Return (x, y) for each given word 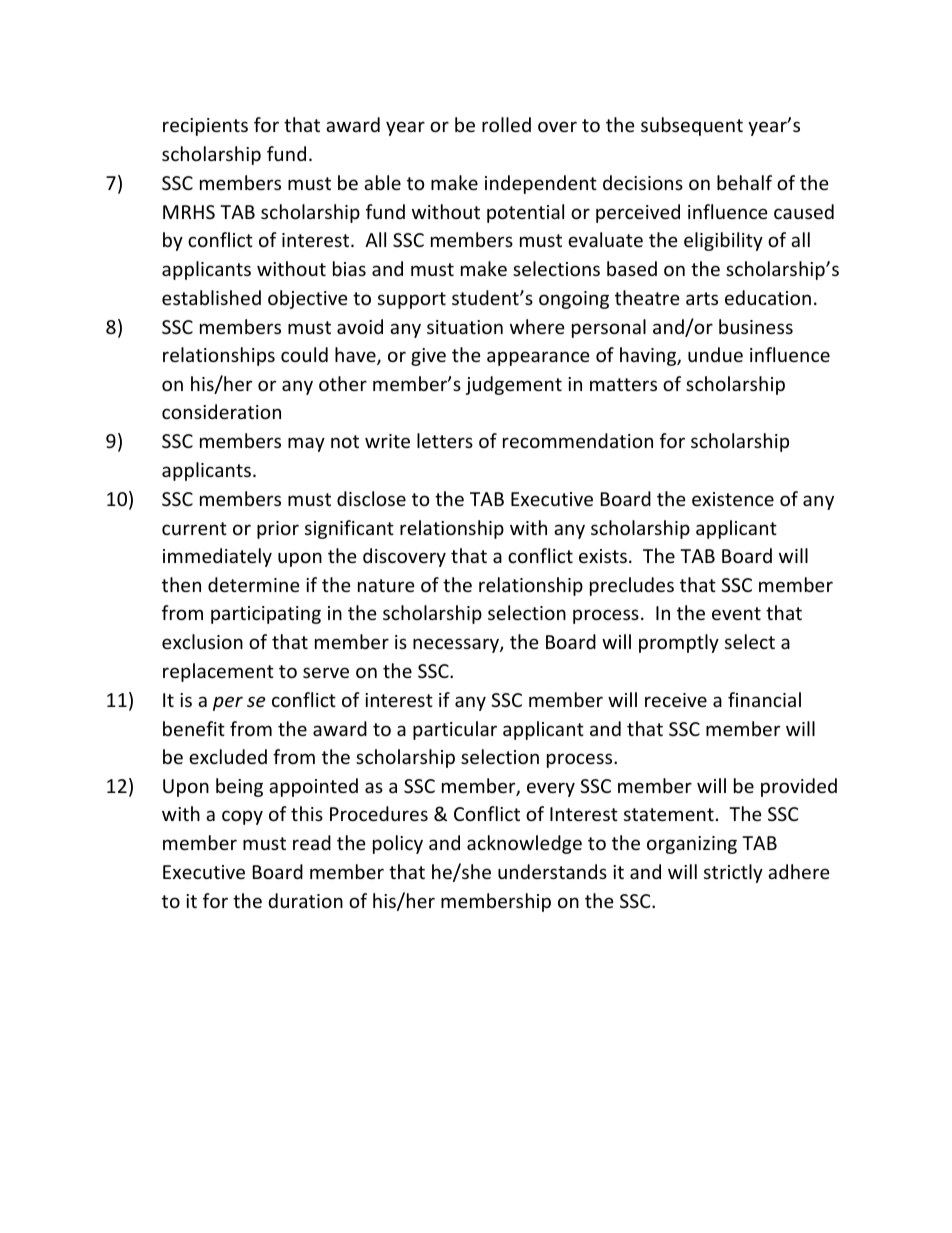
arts (702, 298)
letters (445, 440)
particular (455, 730)
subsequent (692, 126)
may (306, 444)
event (736, 613)
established (211, 297)
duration (306, 900)
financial (764, 699)
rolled (506, 124)
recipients (205, 127)
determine (254, 584)
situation (465, 327)
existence (733, 499)
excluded (228, 756)
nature (386, 585)
